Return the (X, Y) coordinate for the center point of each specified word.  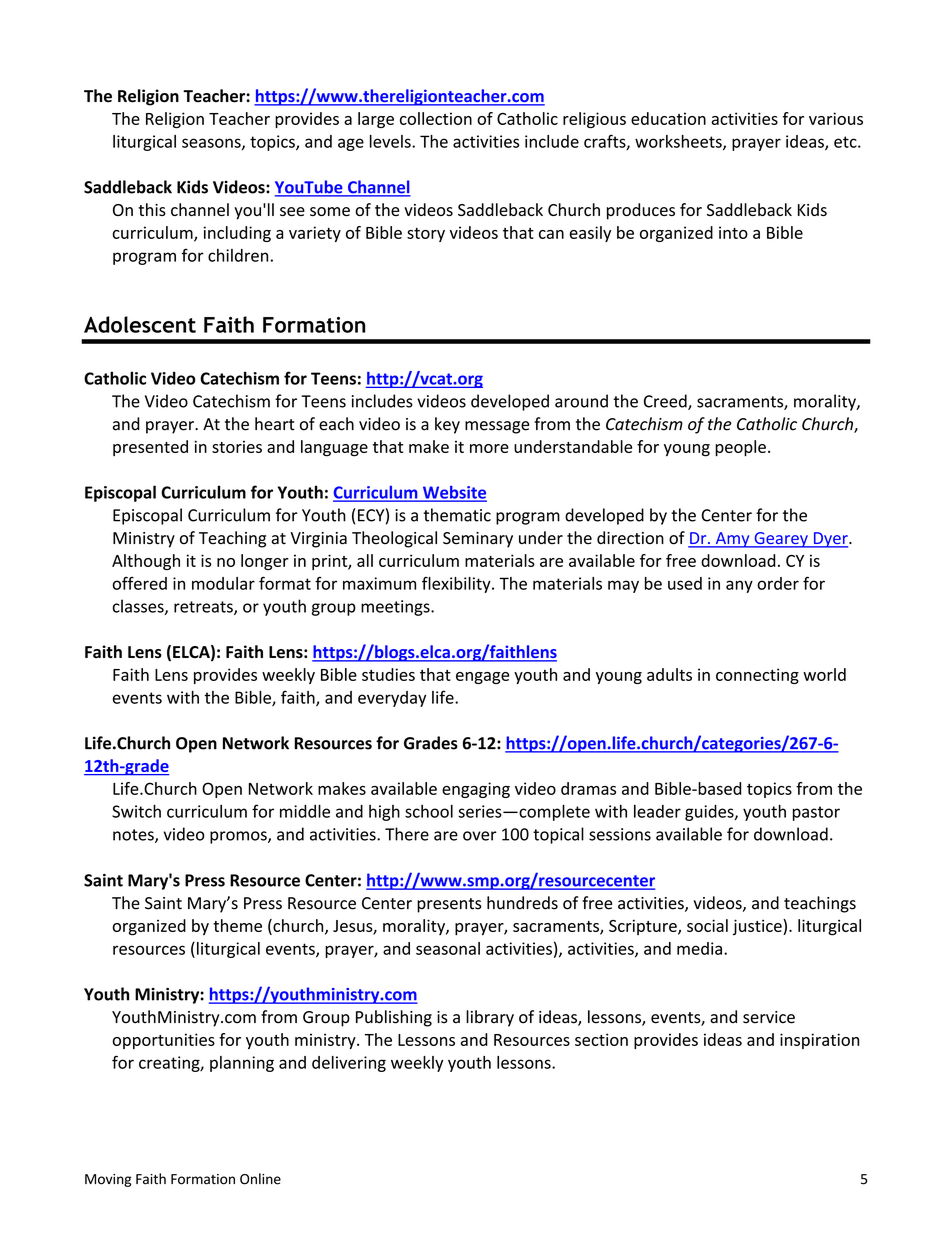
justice (758, 927)
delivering (349, 1064)
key (447, 425)
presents (449, 905)
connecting (757, 676)
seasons (212, 144)
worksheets (679, 142)
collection (436, 118)
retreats (204, 608)
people (740, 448)
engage (483, 678)
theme (237, 925)
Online (260, 1179)
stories (237, 447)
